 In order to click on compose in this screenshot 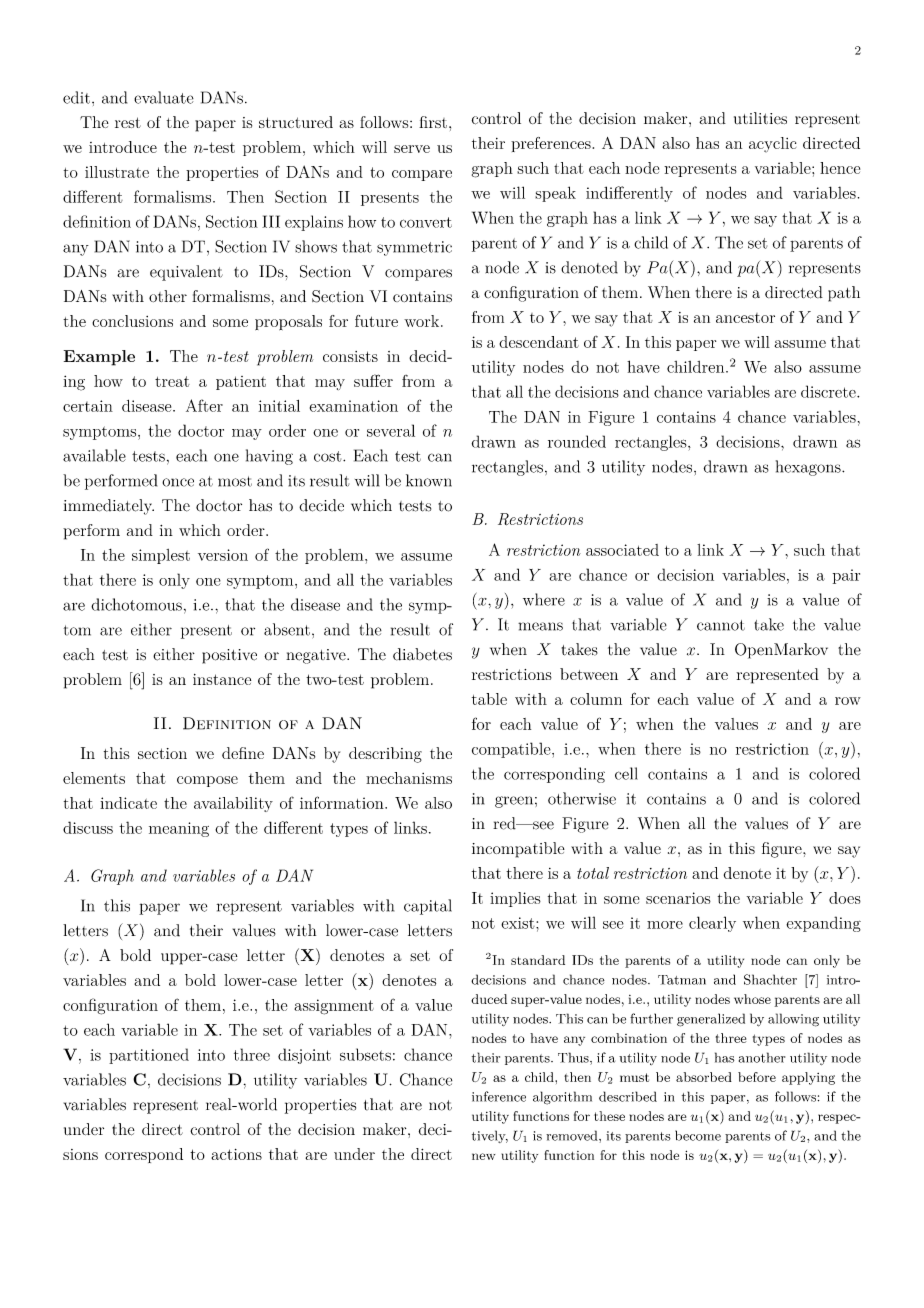, I will do `click(207, 781)`.
